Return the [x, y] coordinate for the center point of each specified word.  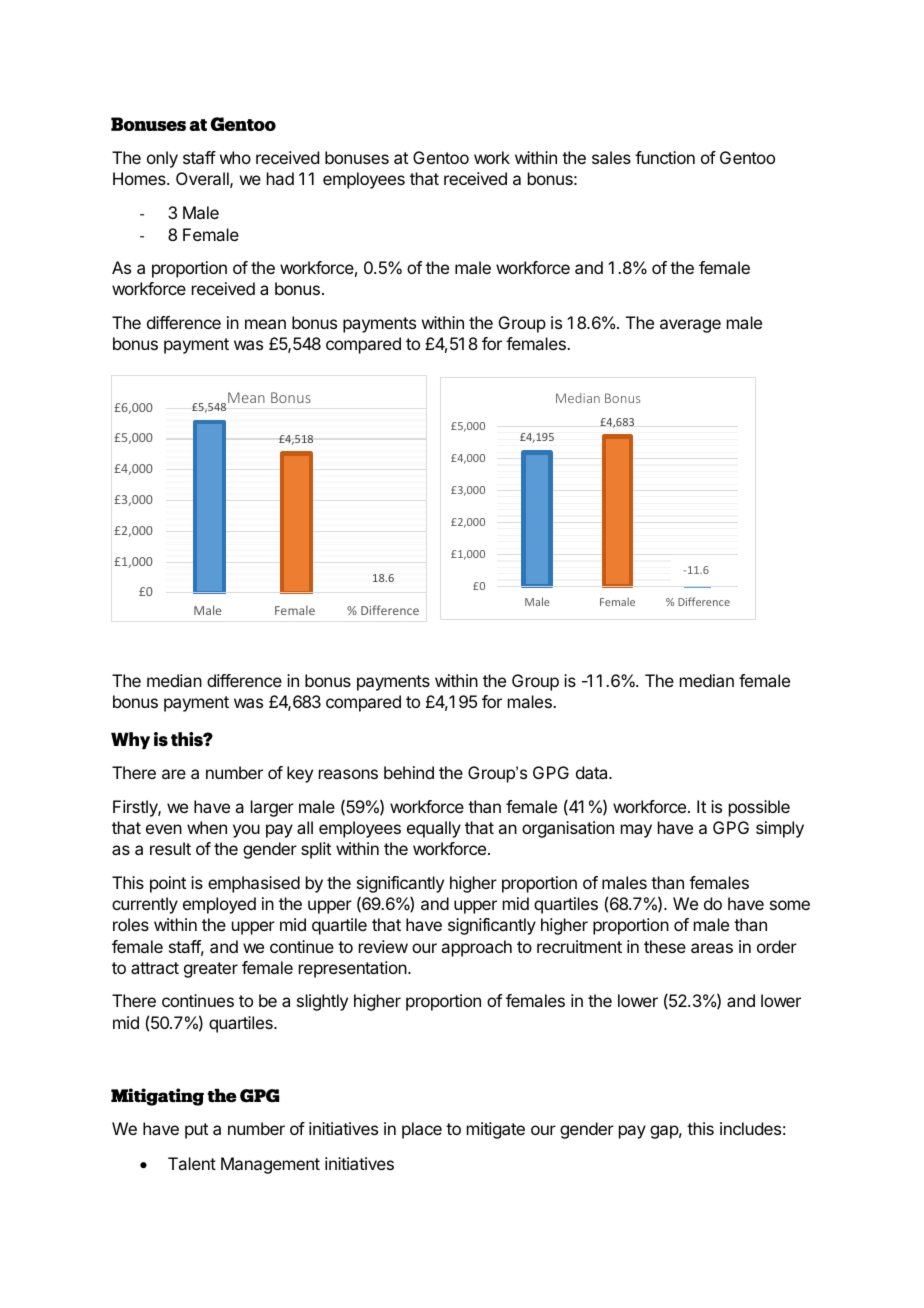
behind [409, 772]
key [300, 774]
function [665, 157]
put [196, 1131]
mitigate [496, 1130]
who [235, 157]
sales [611, 157]
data [593, 772]
